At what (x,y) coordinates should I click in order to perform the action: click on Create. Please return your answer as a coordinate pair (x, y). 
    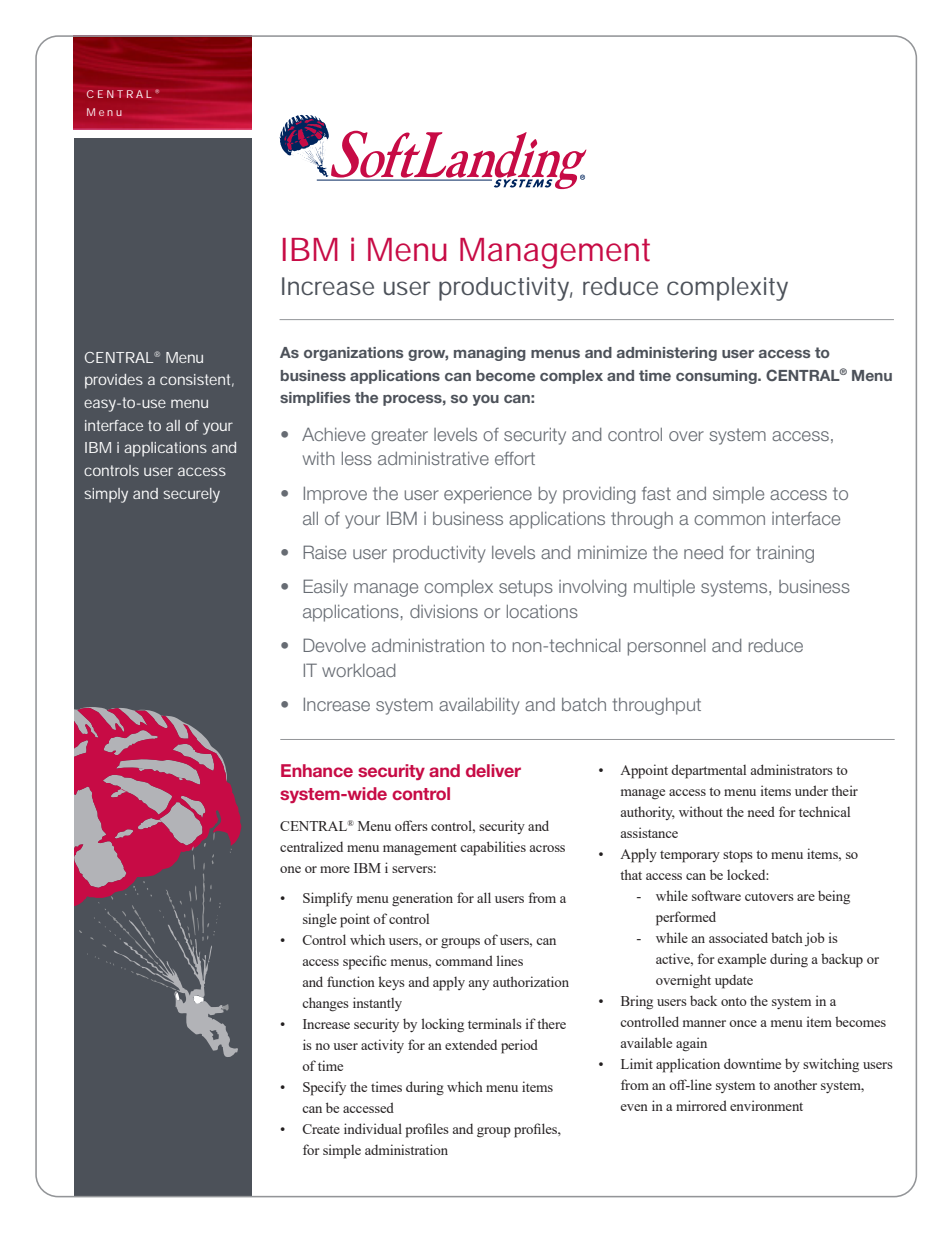
    Looking at the image, I should click on (321, 1129).
